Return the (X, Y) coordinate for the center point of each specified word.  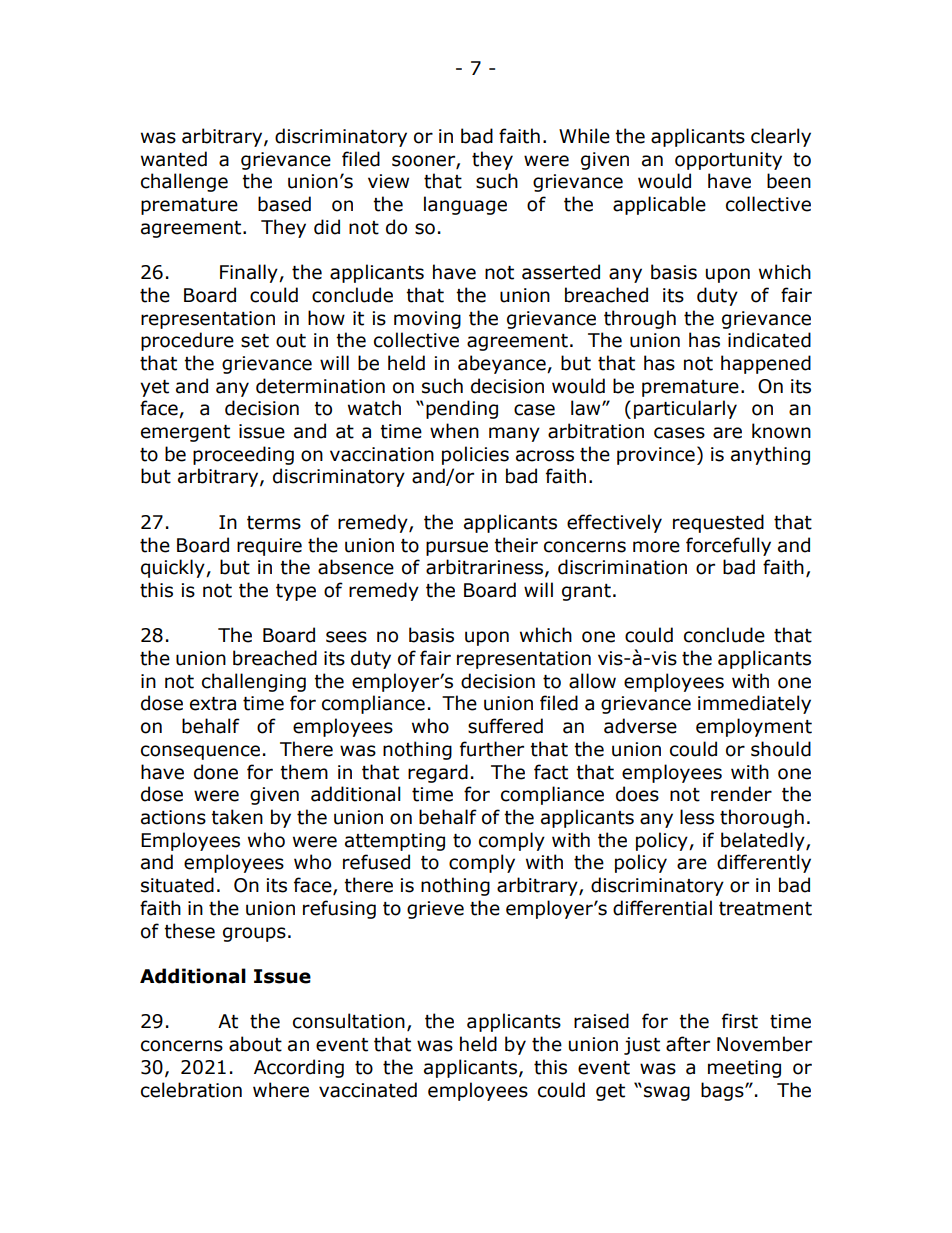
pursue (457, 548)
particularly (685, 409)
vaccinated (368, 1090)
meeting (744, 1069)
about (255, 1044)
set (255, 341)
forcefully (728, 546)
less (697, 817)
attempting (395, 842)
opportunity (728, 161)
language (465, 205)
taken (237, 817)
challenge (184, 182)
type (296, 592)
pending (462, 409)
